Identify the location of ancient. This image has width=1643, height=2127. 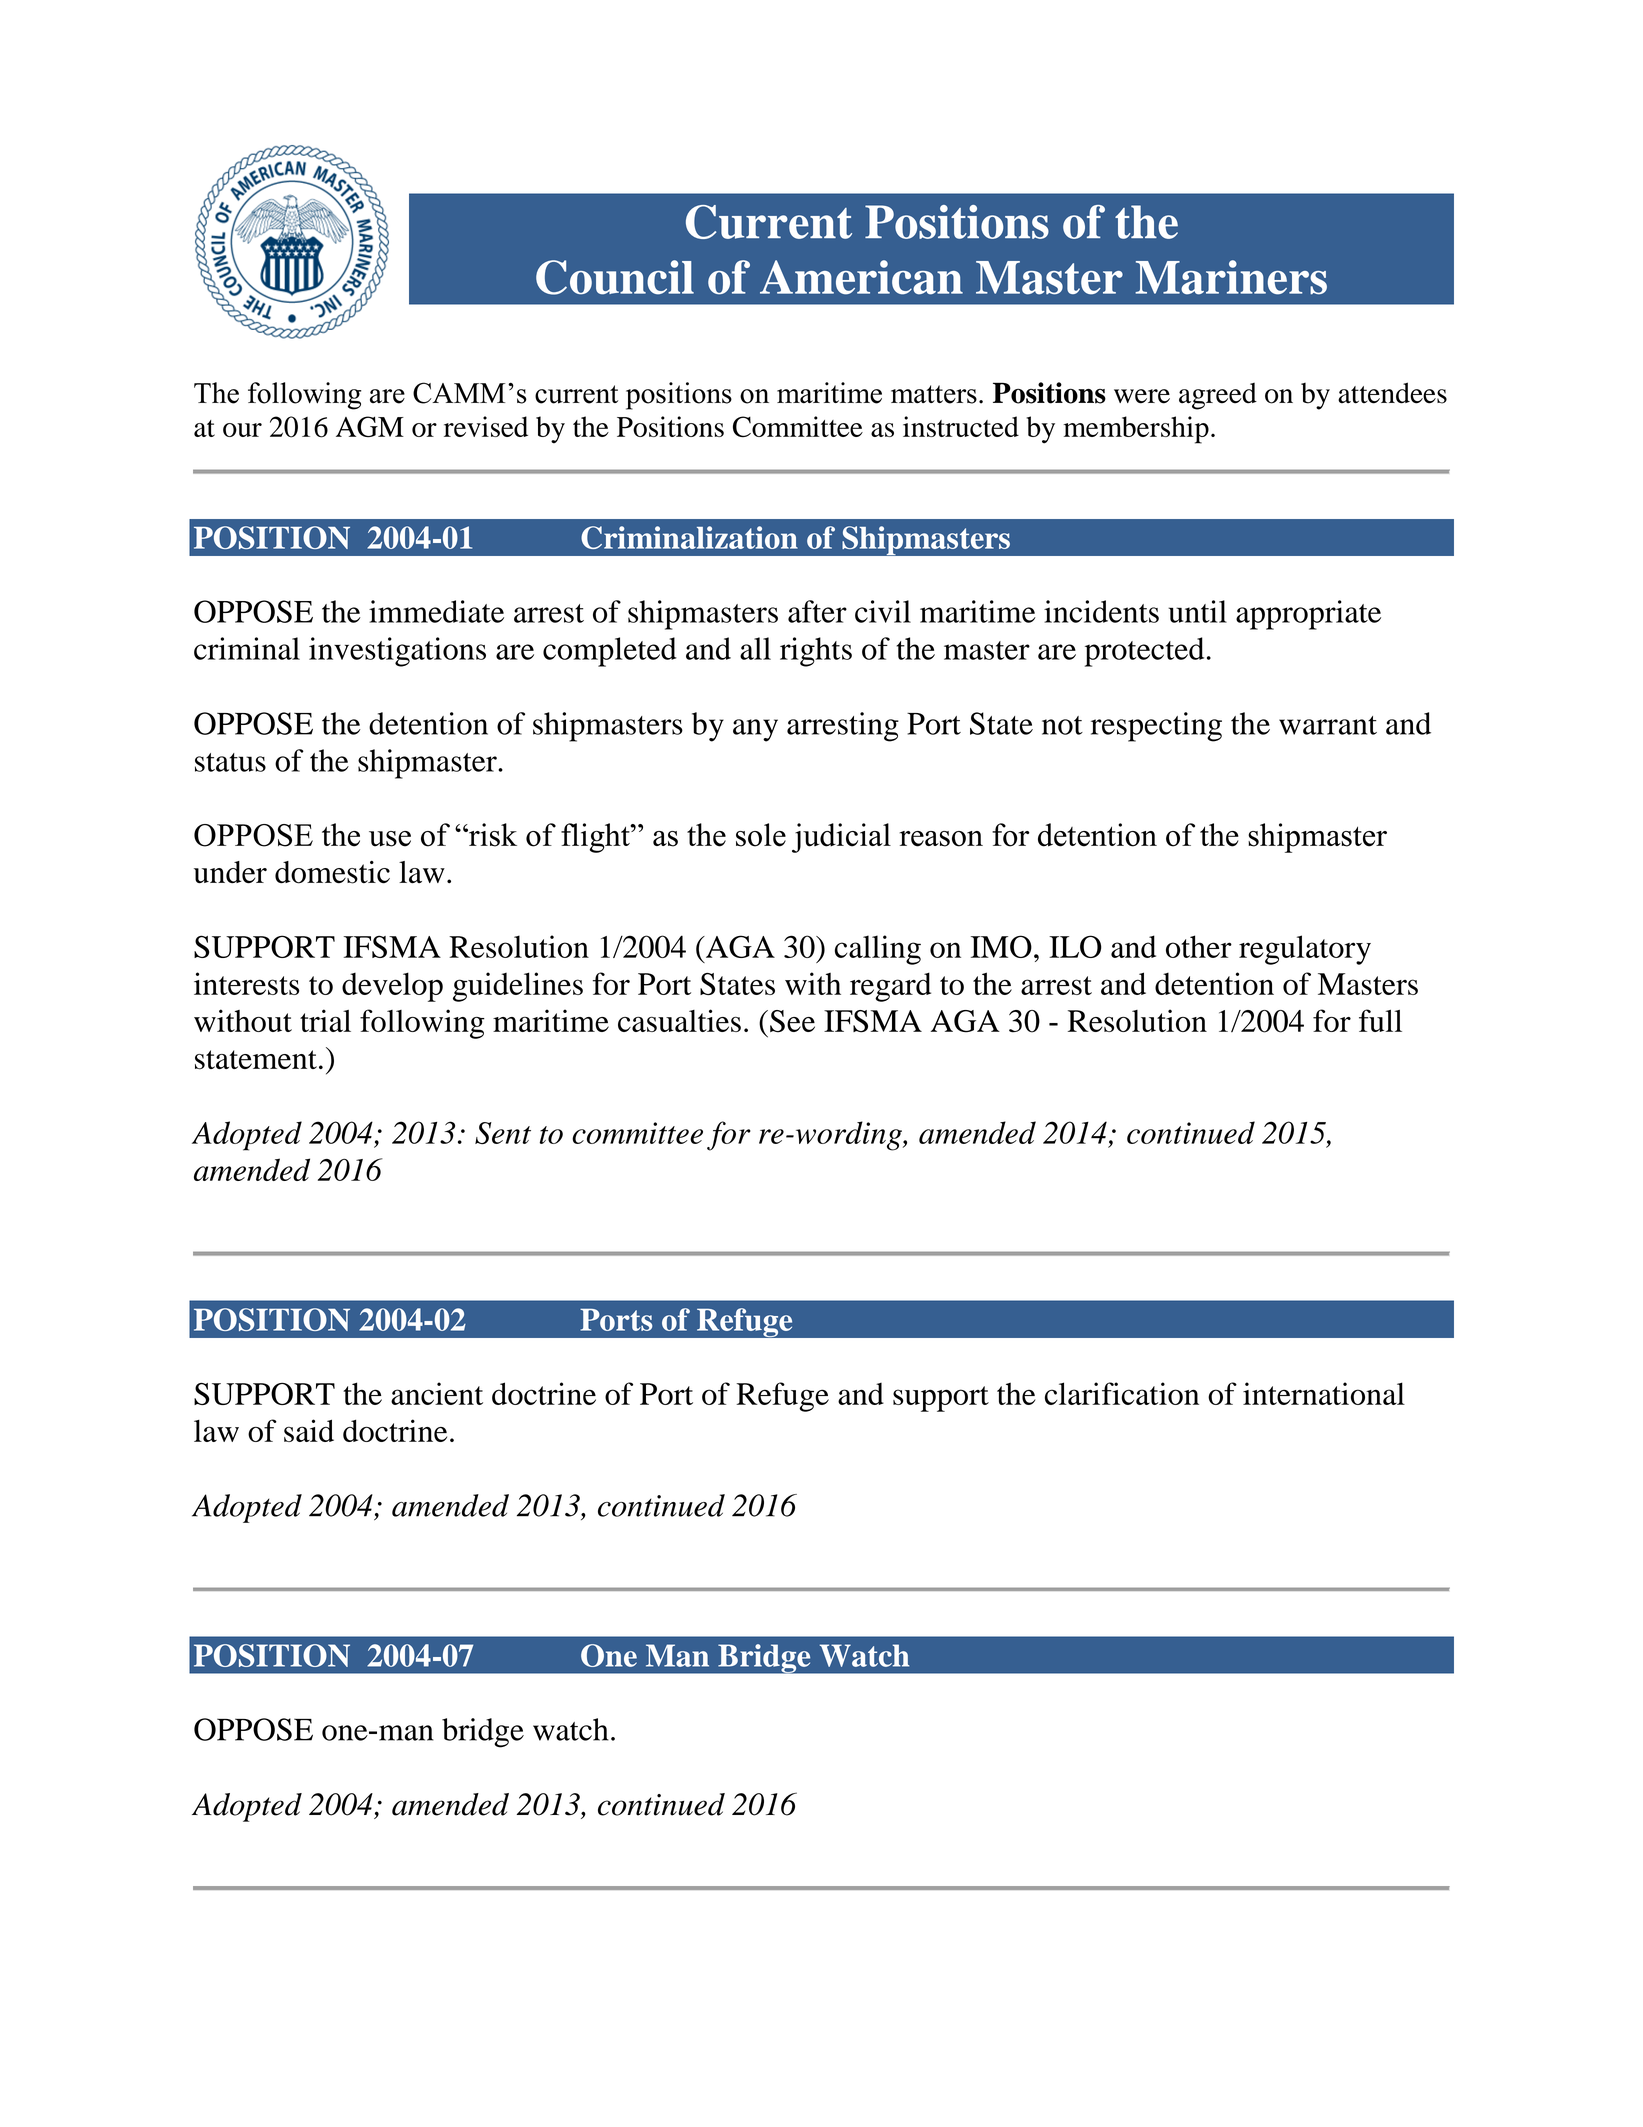
(437, 1393).
